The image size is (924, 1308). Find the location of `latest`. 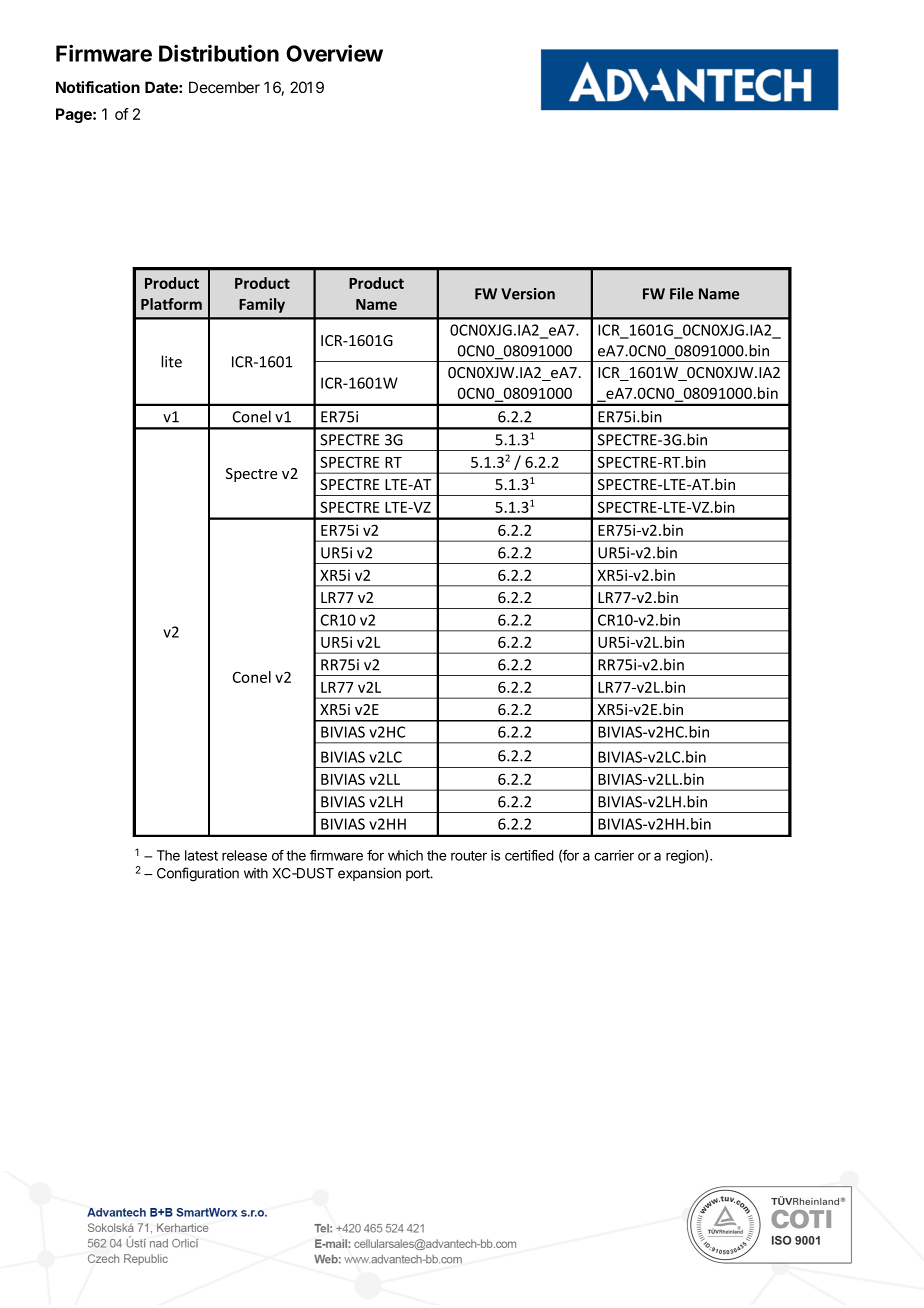

latest is located at coordinates (201, 855).
